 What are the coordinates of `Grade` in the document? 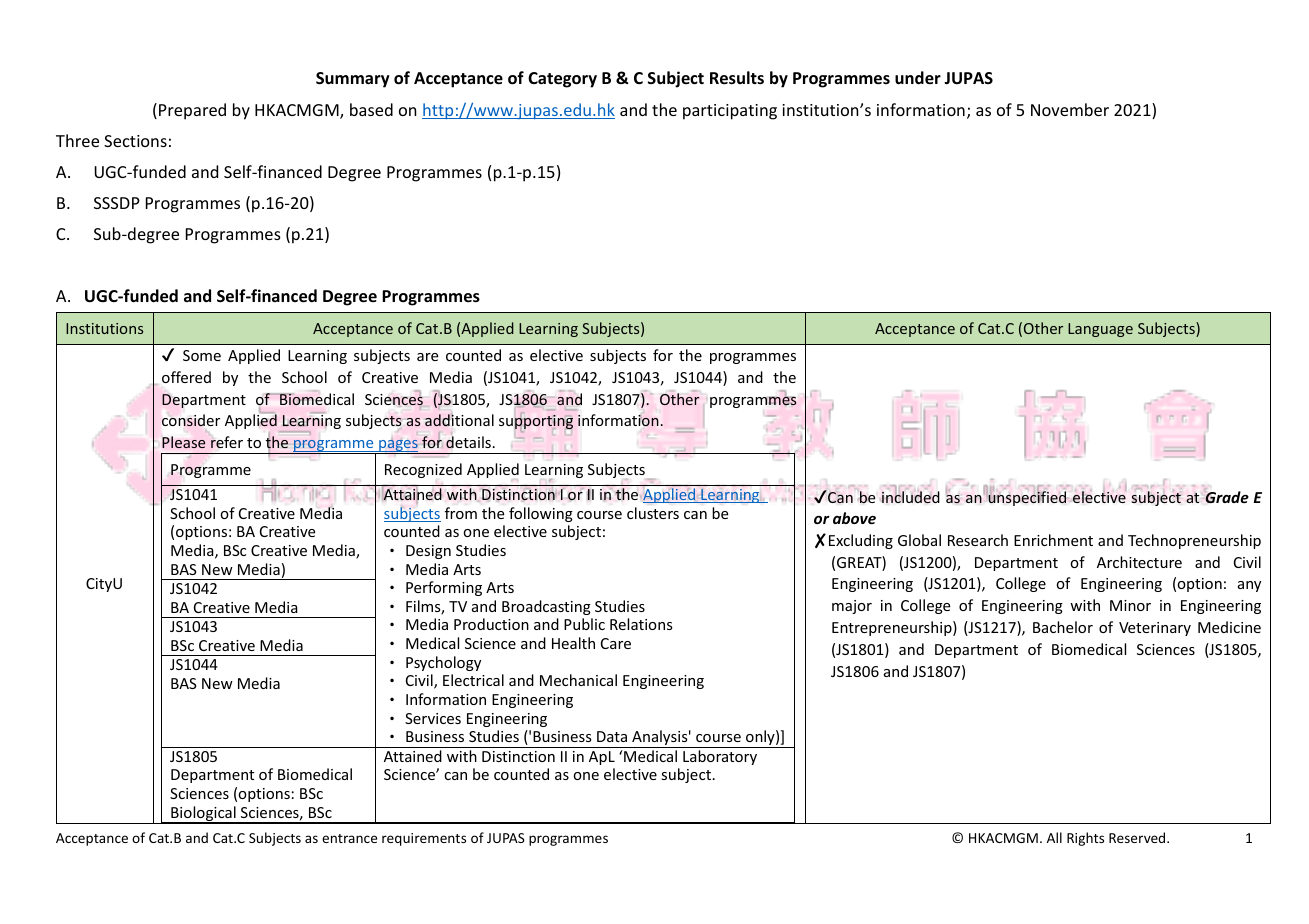 It's located at (1226, 496).
